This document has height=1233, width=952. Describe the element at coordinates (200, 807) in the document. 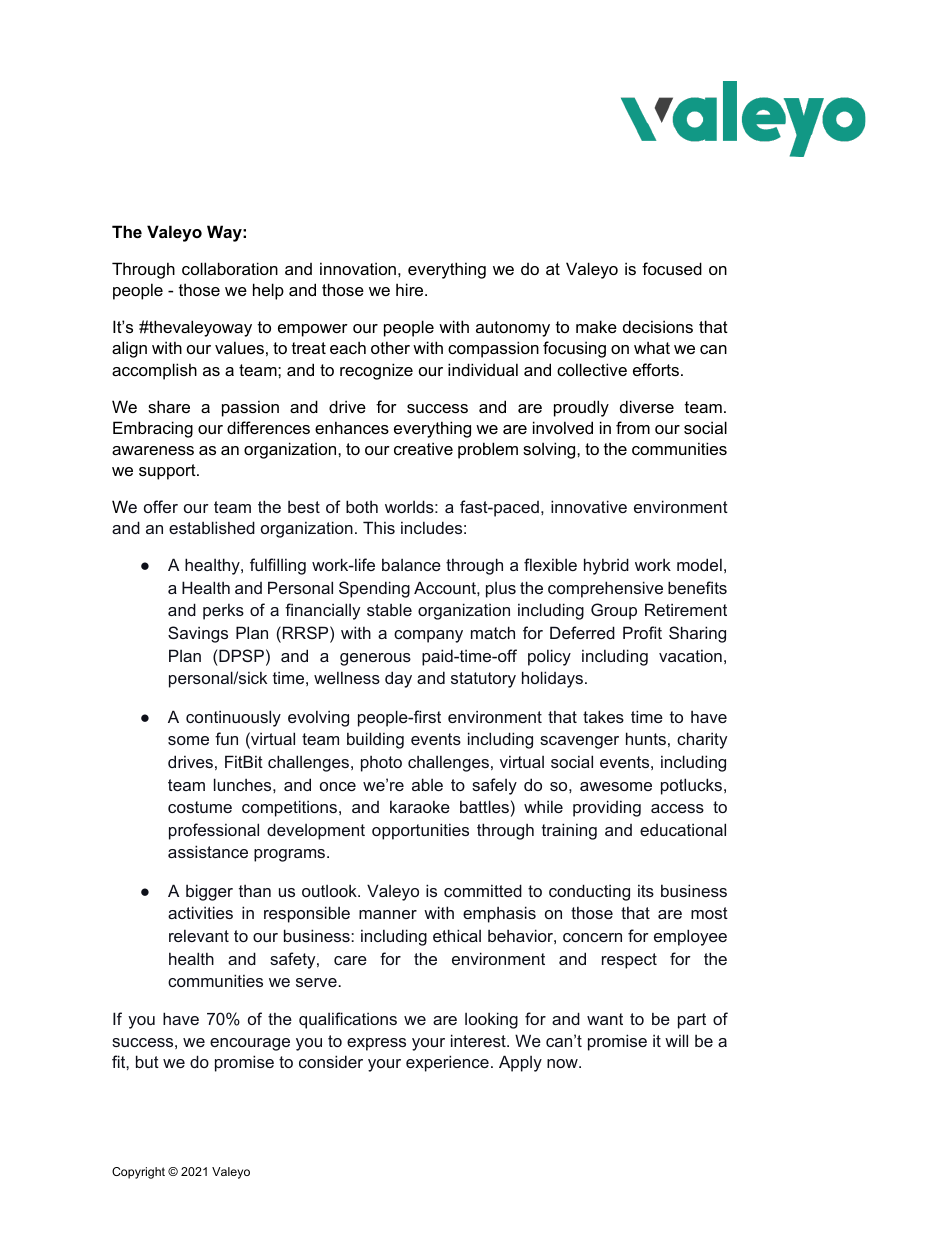

I see `costume` at that location.
